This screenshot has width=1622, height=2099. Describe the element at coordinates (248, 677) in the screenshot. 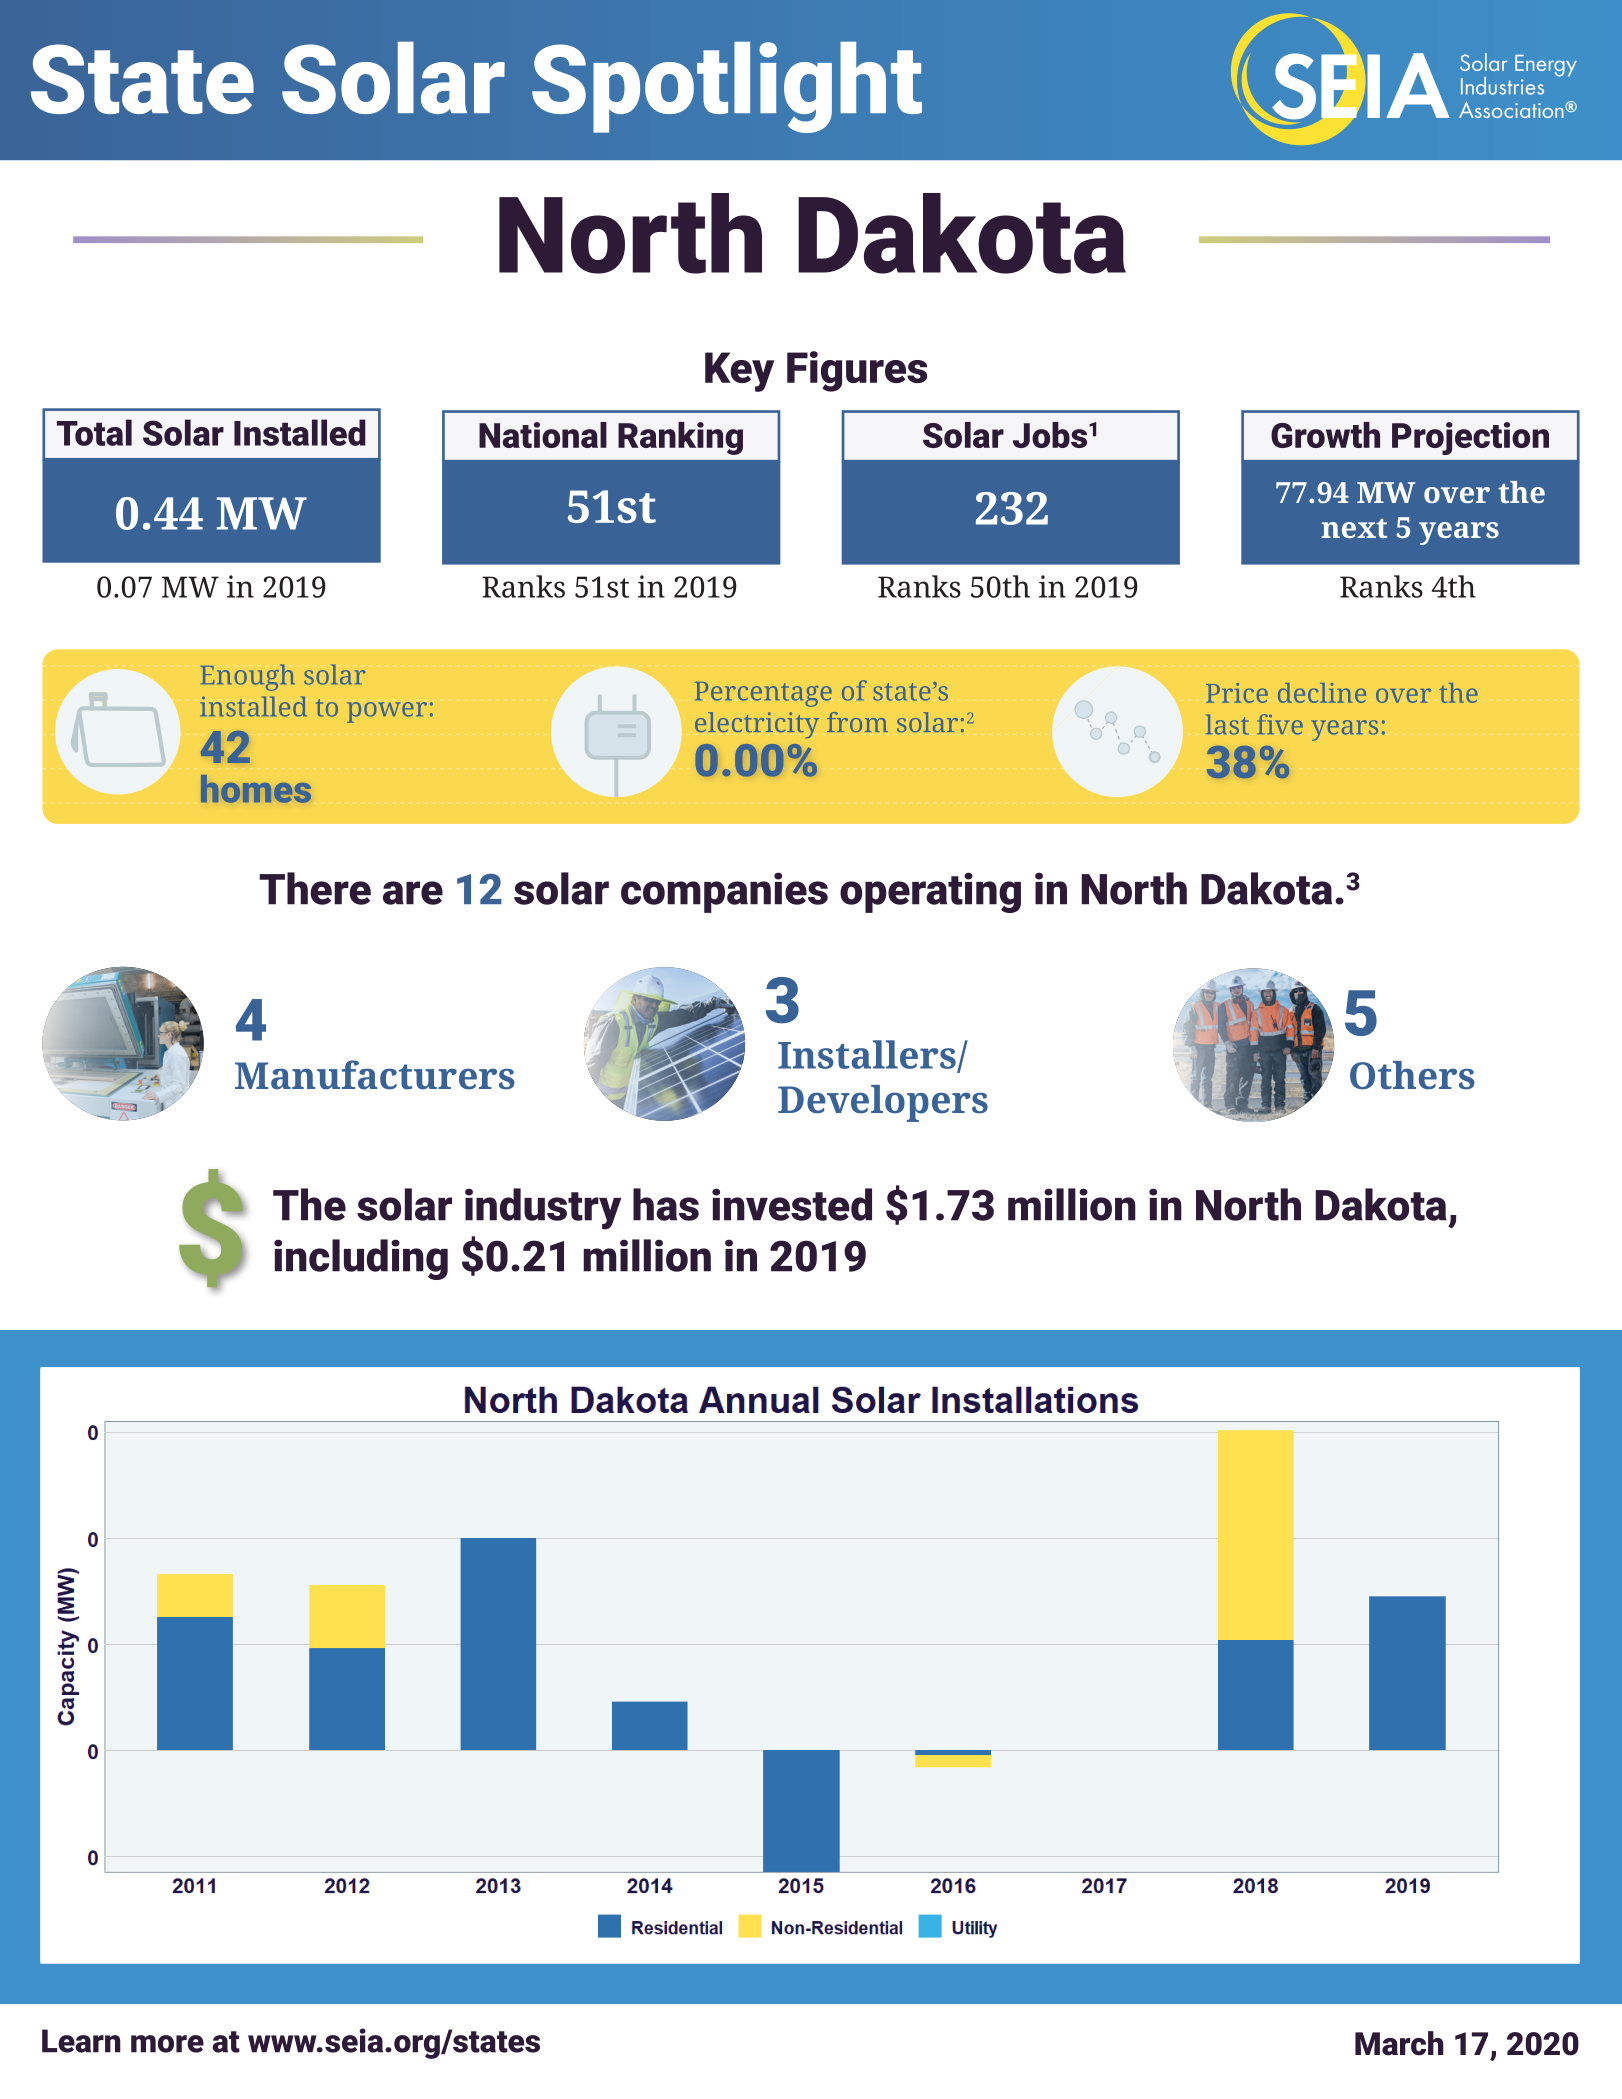

I see `Enough` at that location.
